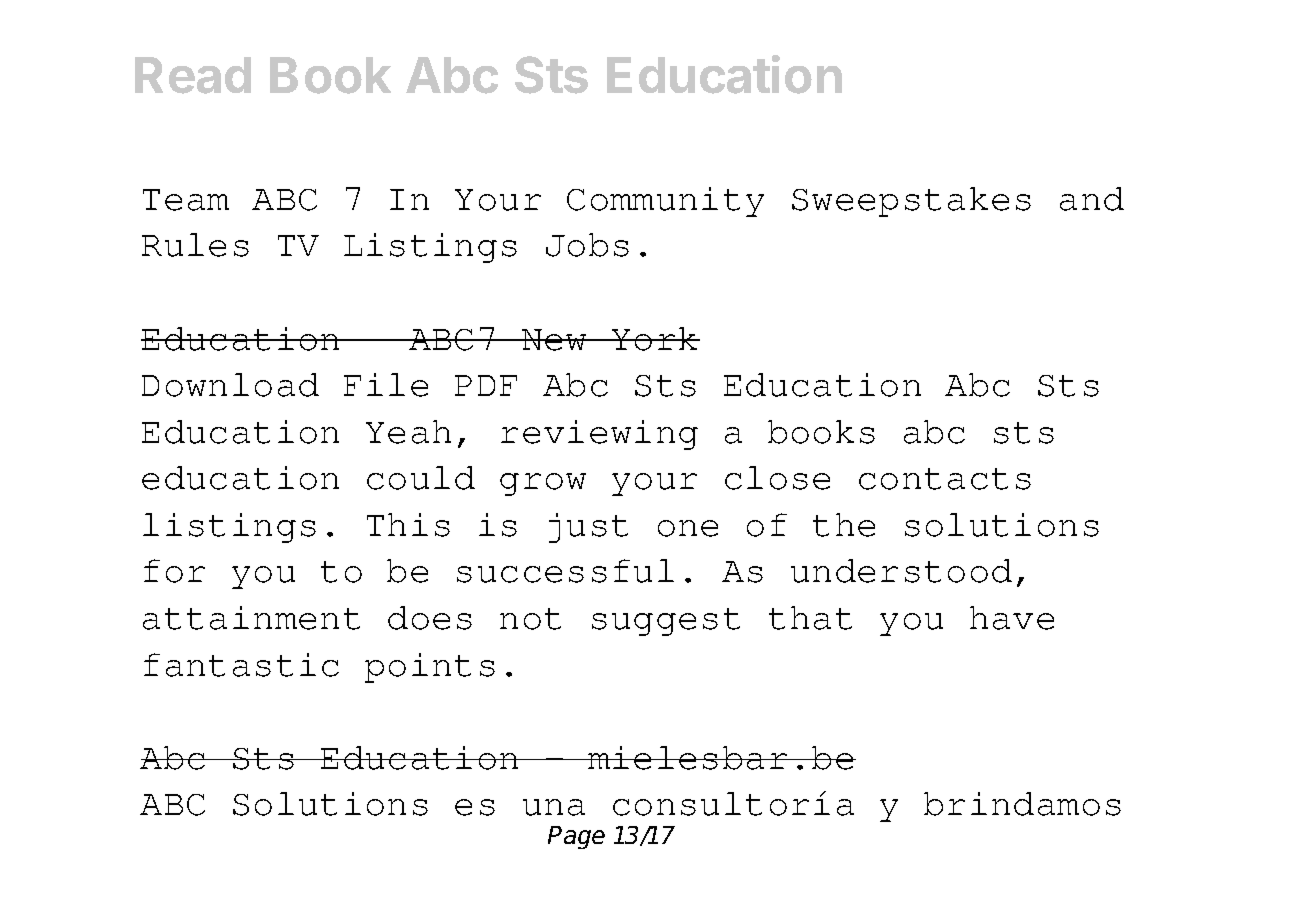 The height and width of the page is (924, 1303). I want to click on Download, so click(230, 385).
